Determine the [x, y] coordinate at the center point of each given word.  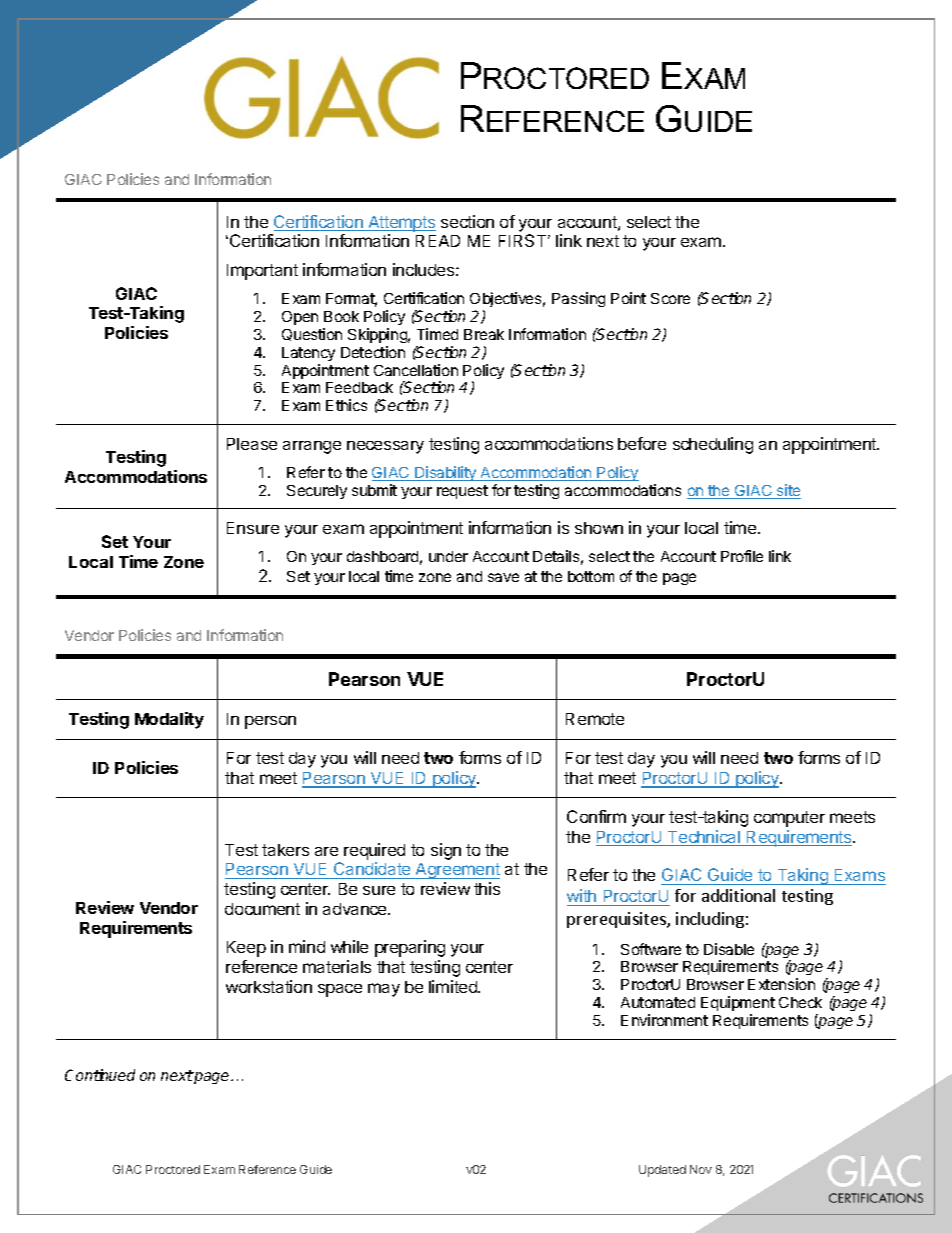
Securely [317, 492]
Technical [704, 838]
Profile [742, 556]
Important [262, 272]
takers [285, 850]
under [448, 556]
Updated [662, 1171]
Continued [100, 1075]
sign [446, 851]
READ [438, 241]
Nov [701, 1169]
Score [670, 298]
